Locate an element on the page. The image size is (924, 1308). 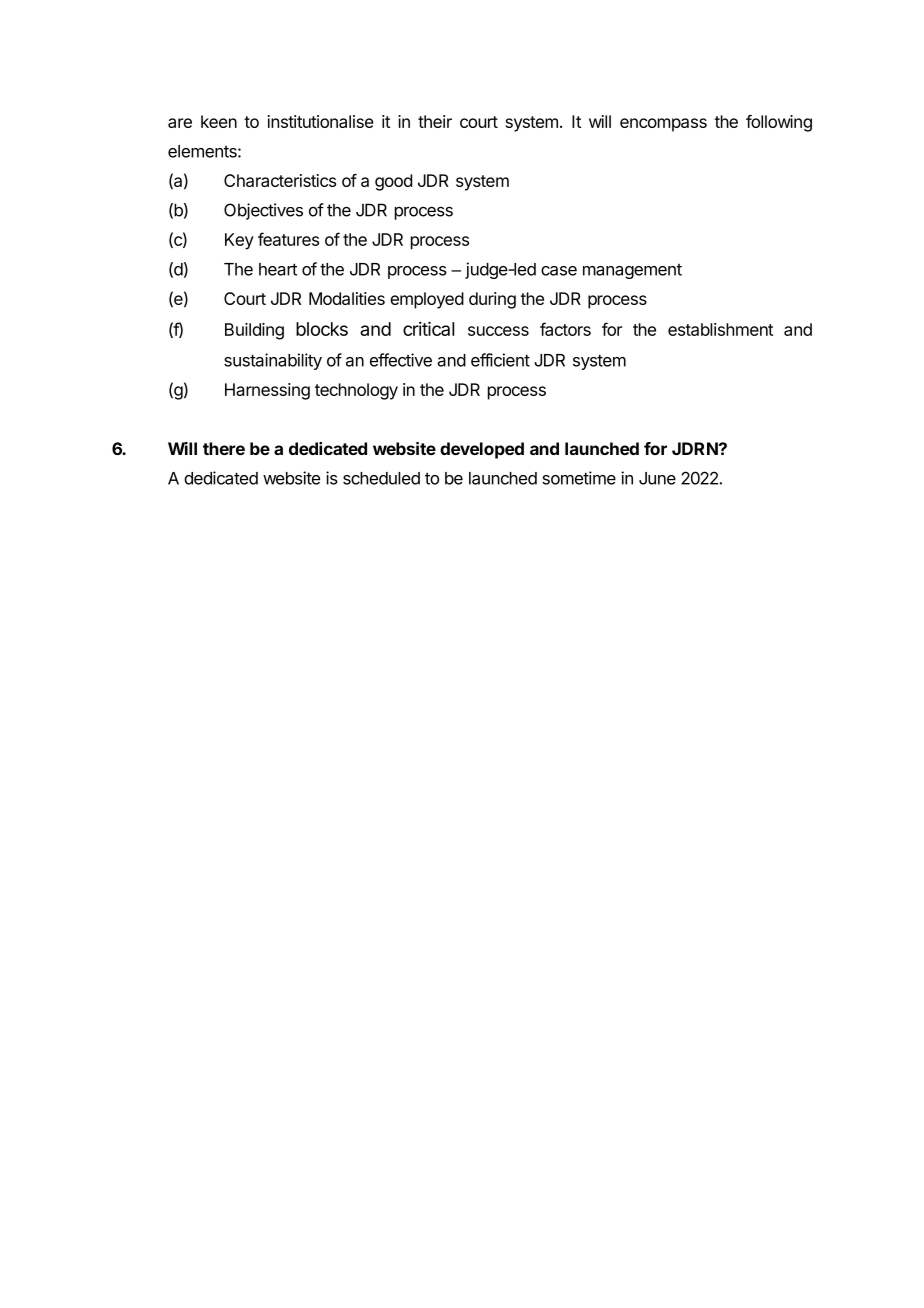
encompass is located at coordinates (663, 125).
